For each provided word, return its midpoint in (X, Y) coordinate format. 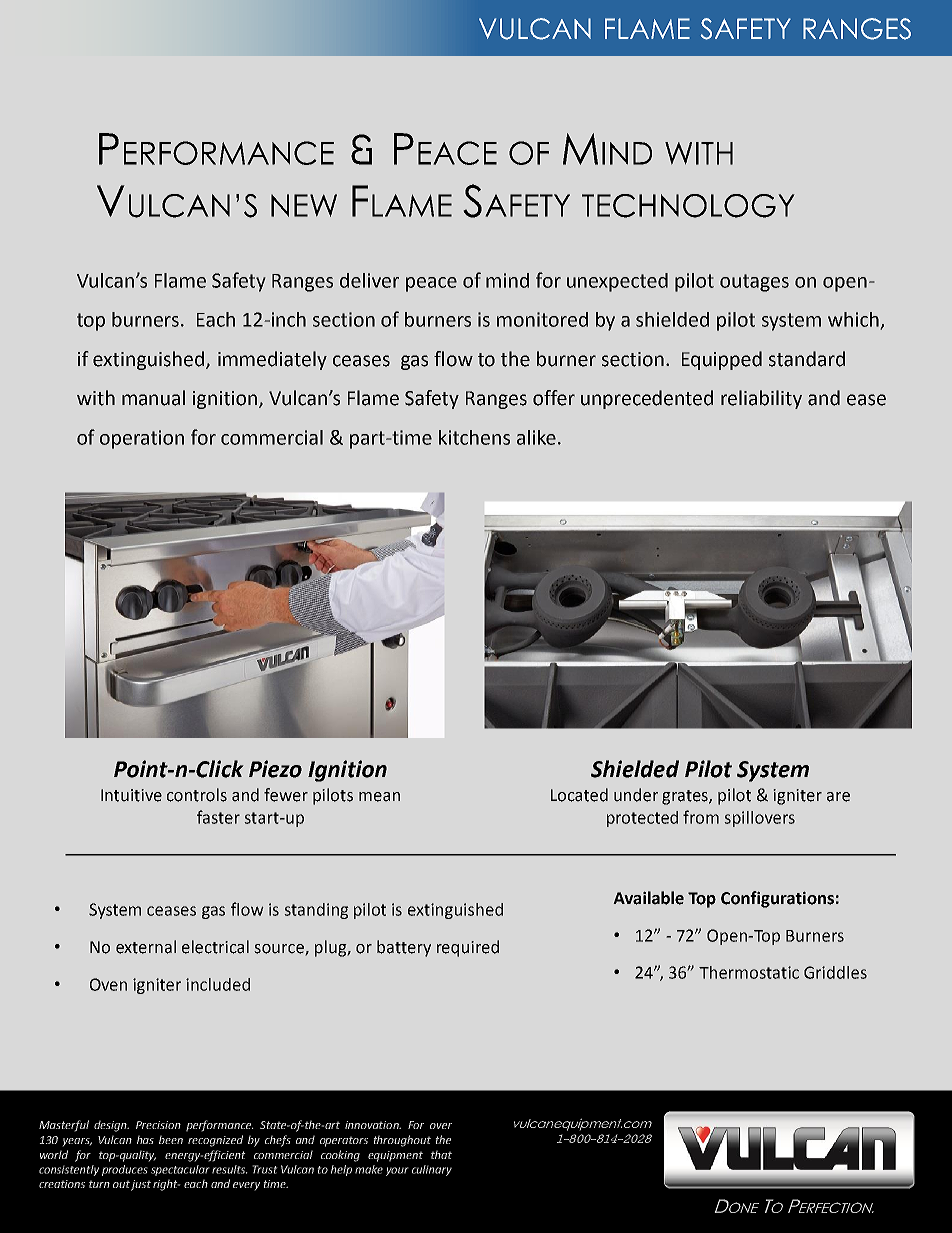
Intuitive (131, 795)
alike (536, 437)
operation (142, 439)
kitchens (474, 437)
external (146, 947)
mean (379, 797)
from (701, 817)
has (145, 1140)
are (838, 797)
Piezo (275, 769)
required (468, 948)
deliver (369, 280)
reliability (761, 399)
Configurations (777, 899)
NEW (304, 205)
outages (754, 283)
